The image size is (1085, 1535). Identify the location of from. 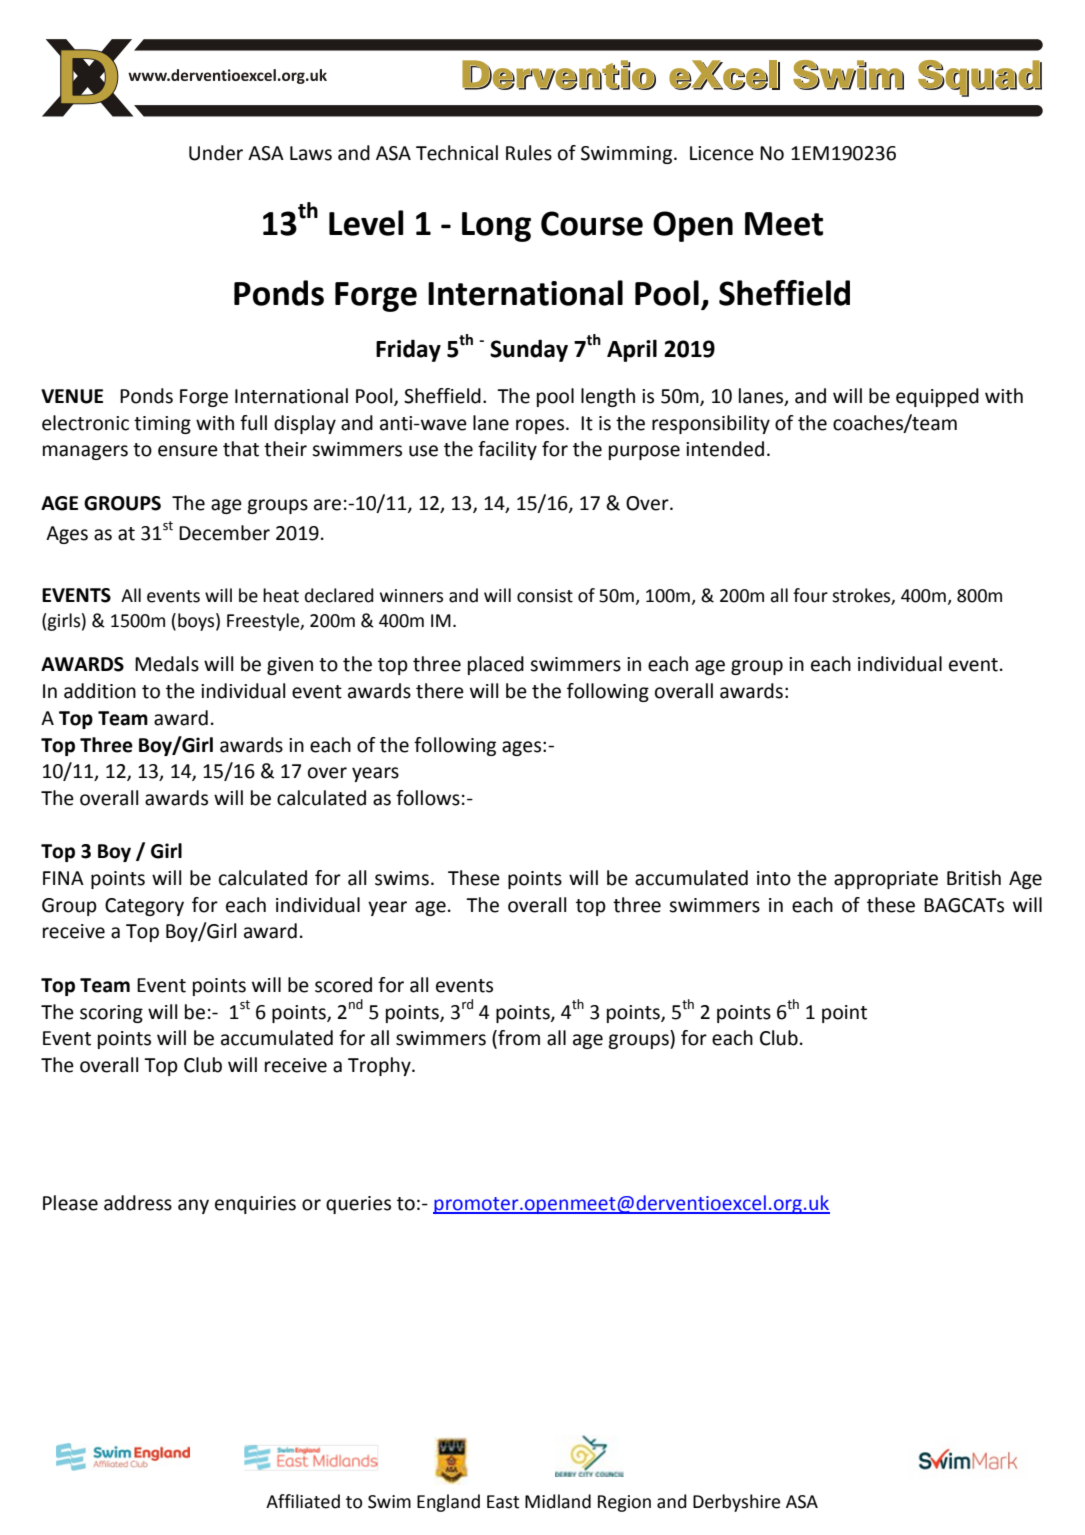
(518, 1039).
